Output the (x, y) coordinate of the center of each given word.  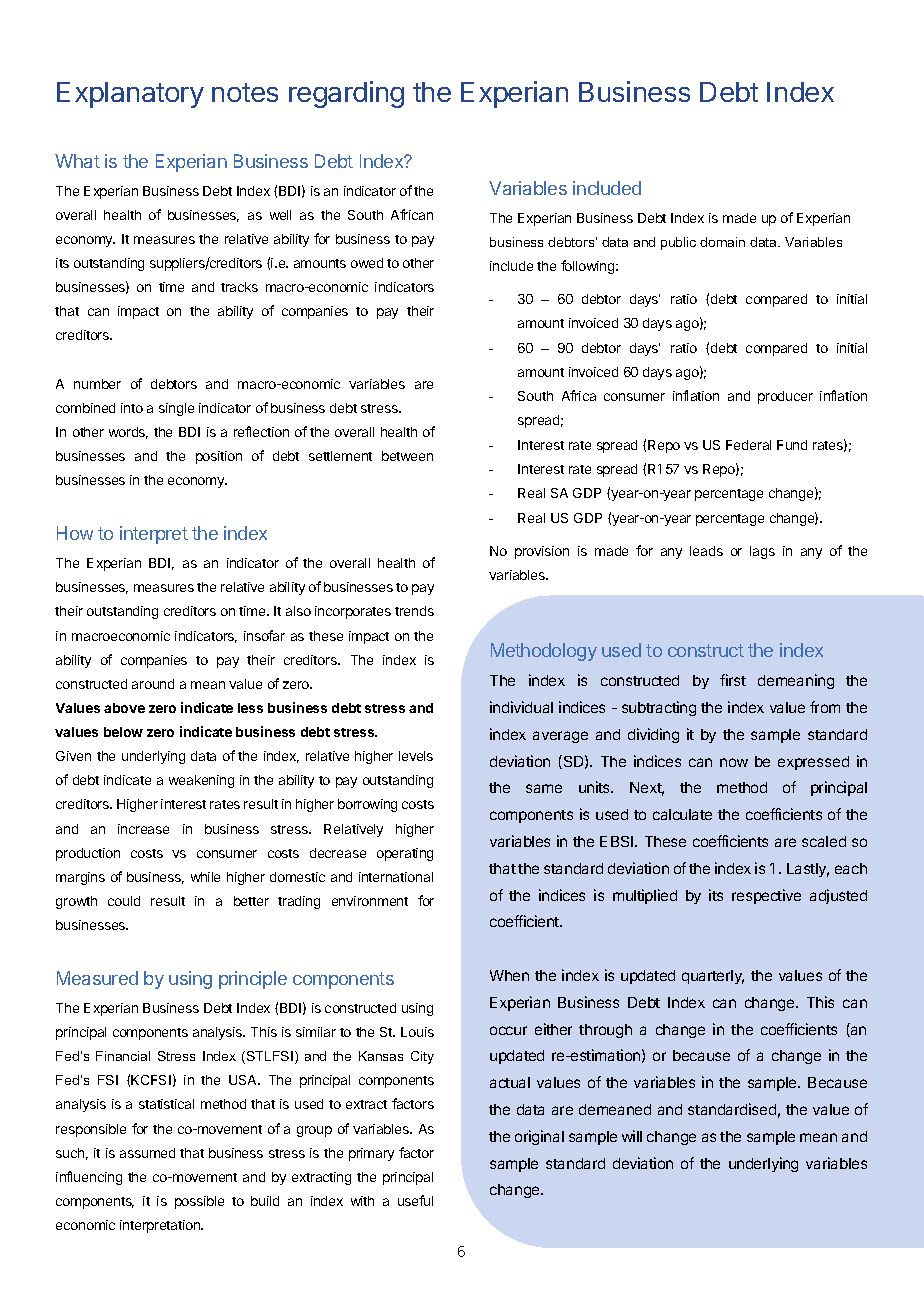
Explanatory (130, 95)
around (153, 684)
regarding (346, 94)
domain (722, 242)
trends (414, 611)
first (733, 680)
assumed (147, 1153)
